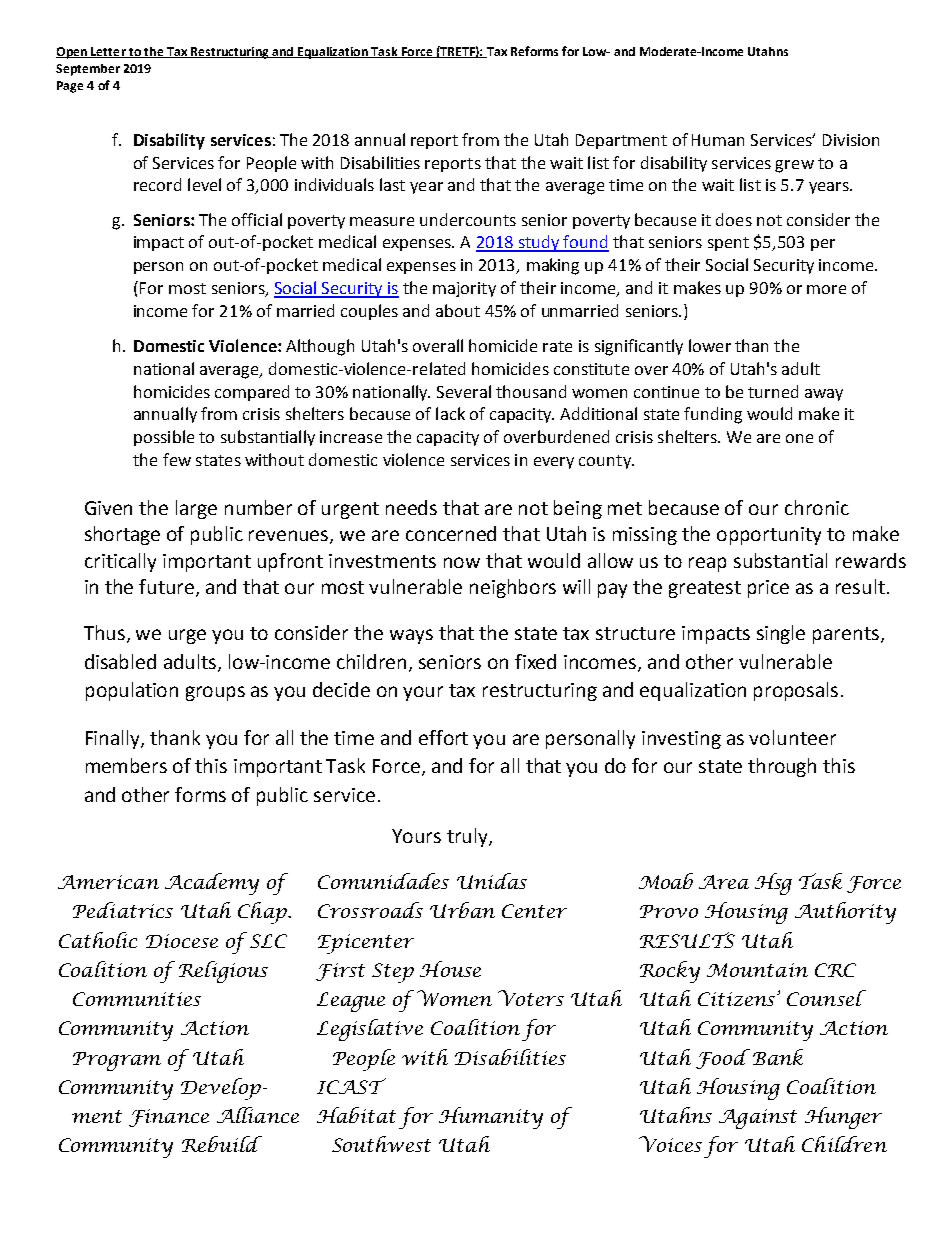 The height and width of the screenshot is (1233, 952). Describe the element at coordinates (851, 140) in the screenshot. I see `Division` at that location.
